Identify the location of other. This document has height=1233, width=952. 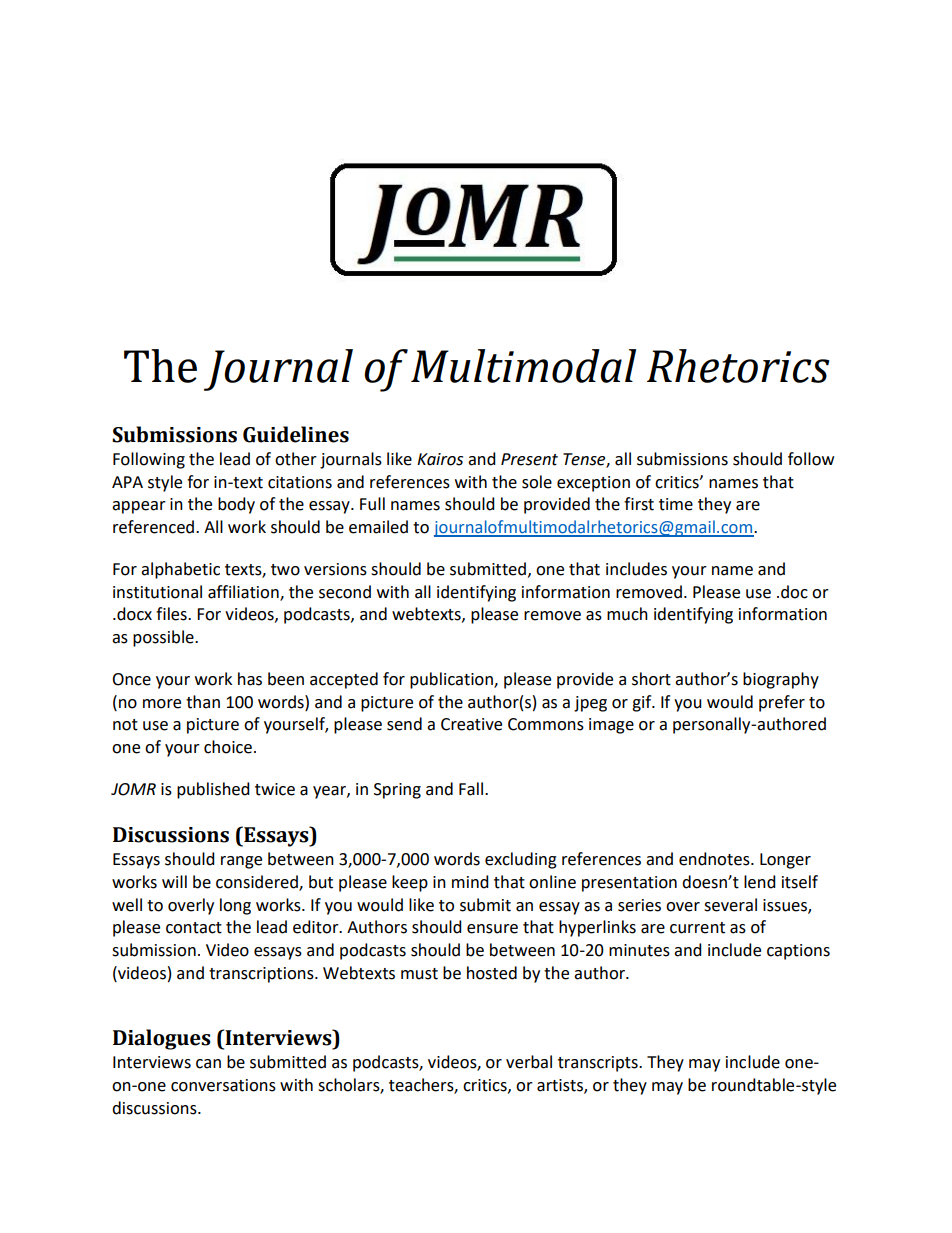
(296, 459).
